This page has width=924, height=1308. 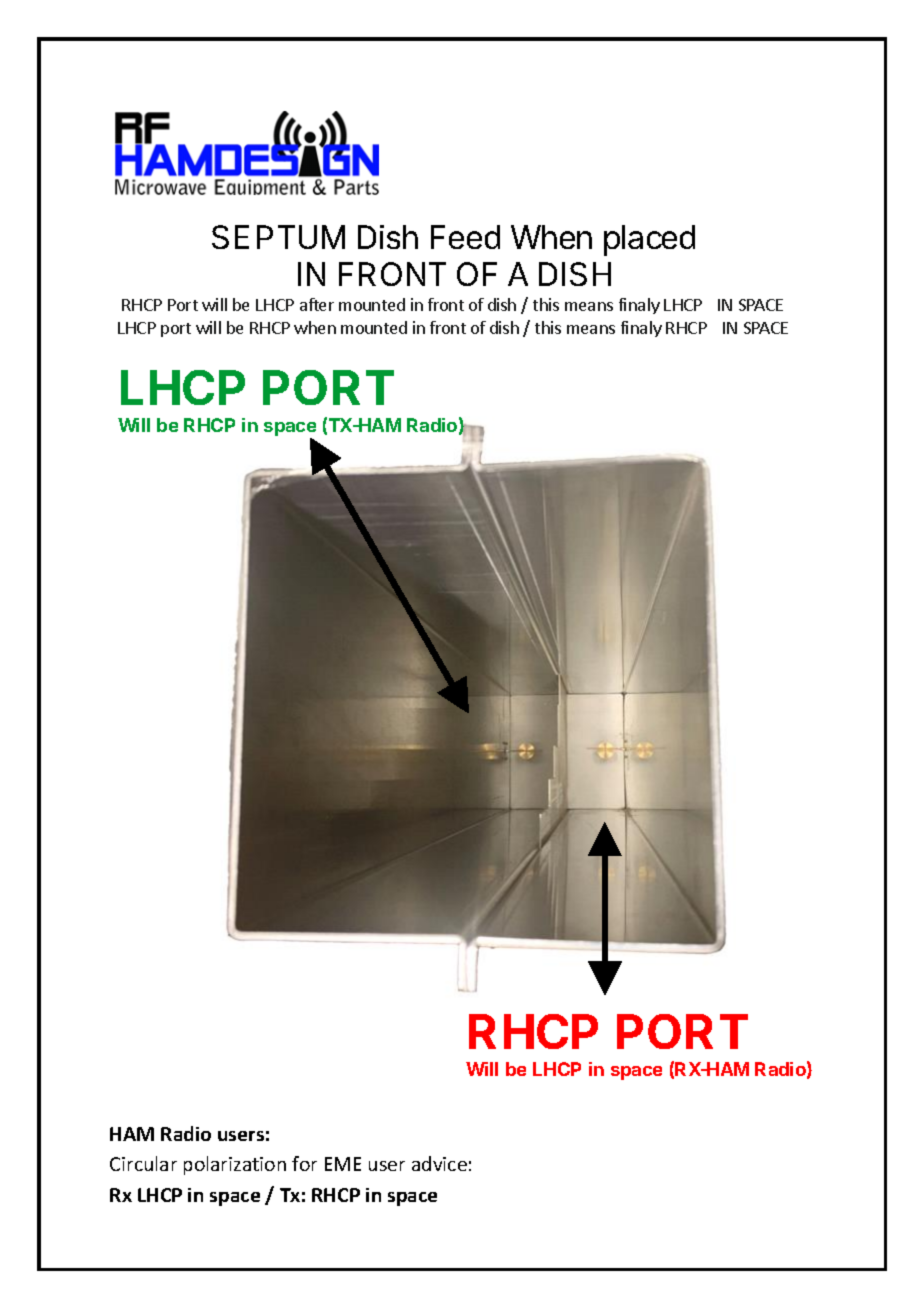 I want to click on EME, so click(x=343, y=1164).
